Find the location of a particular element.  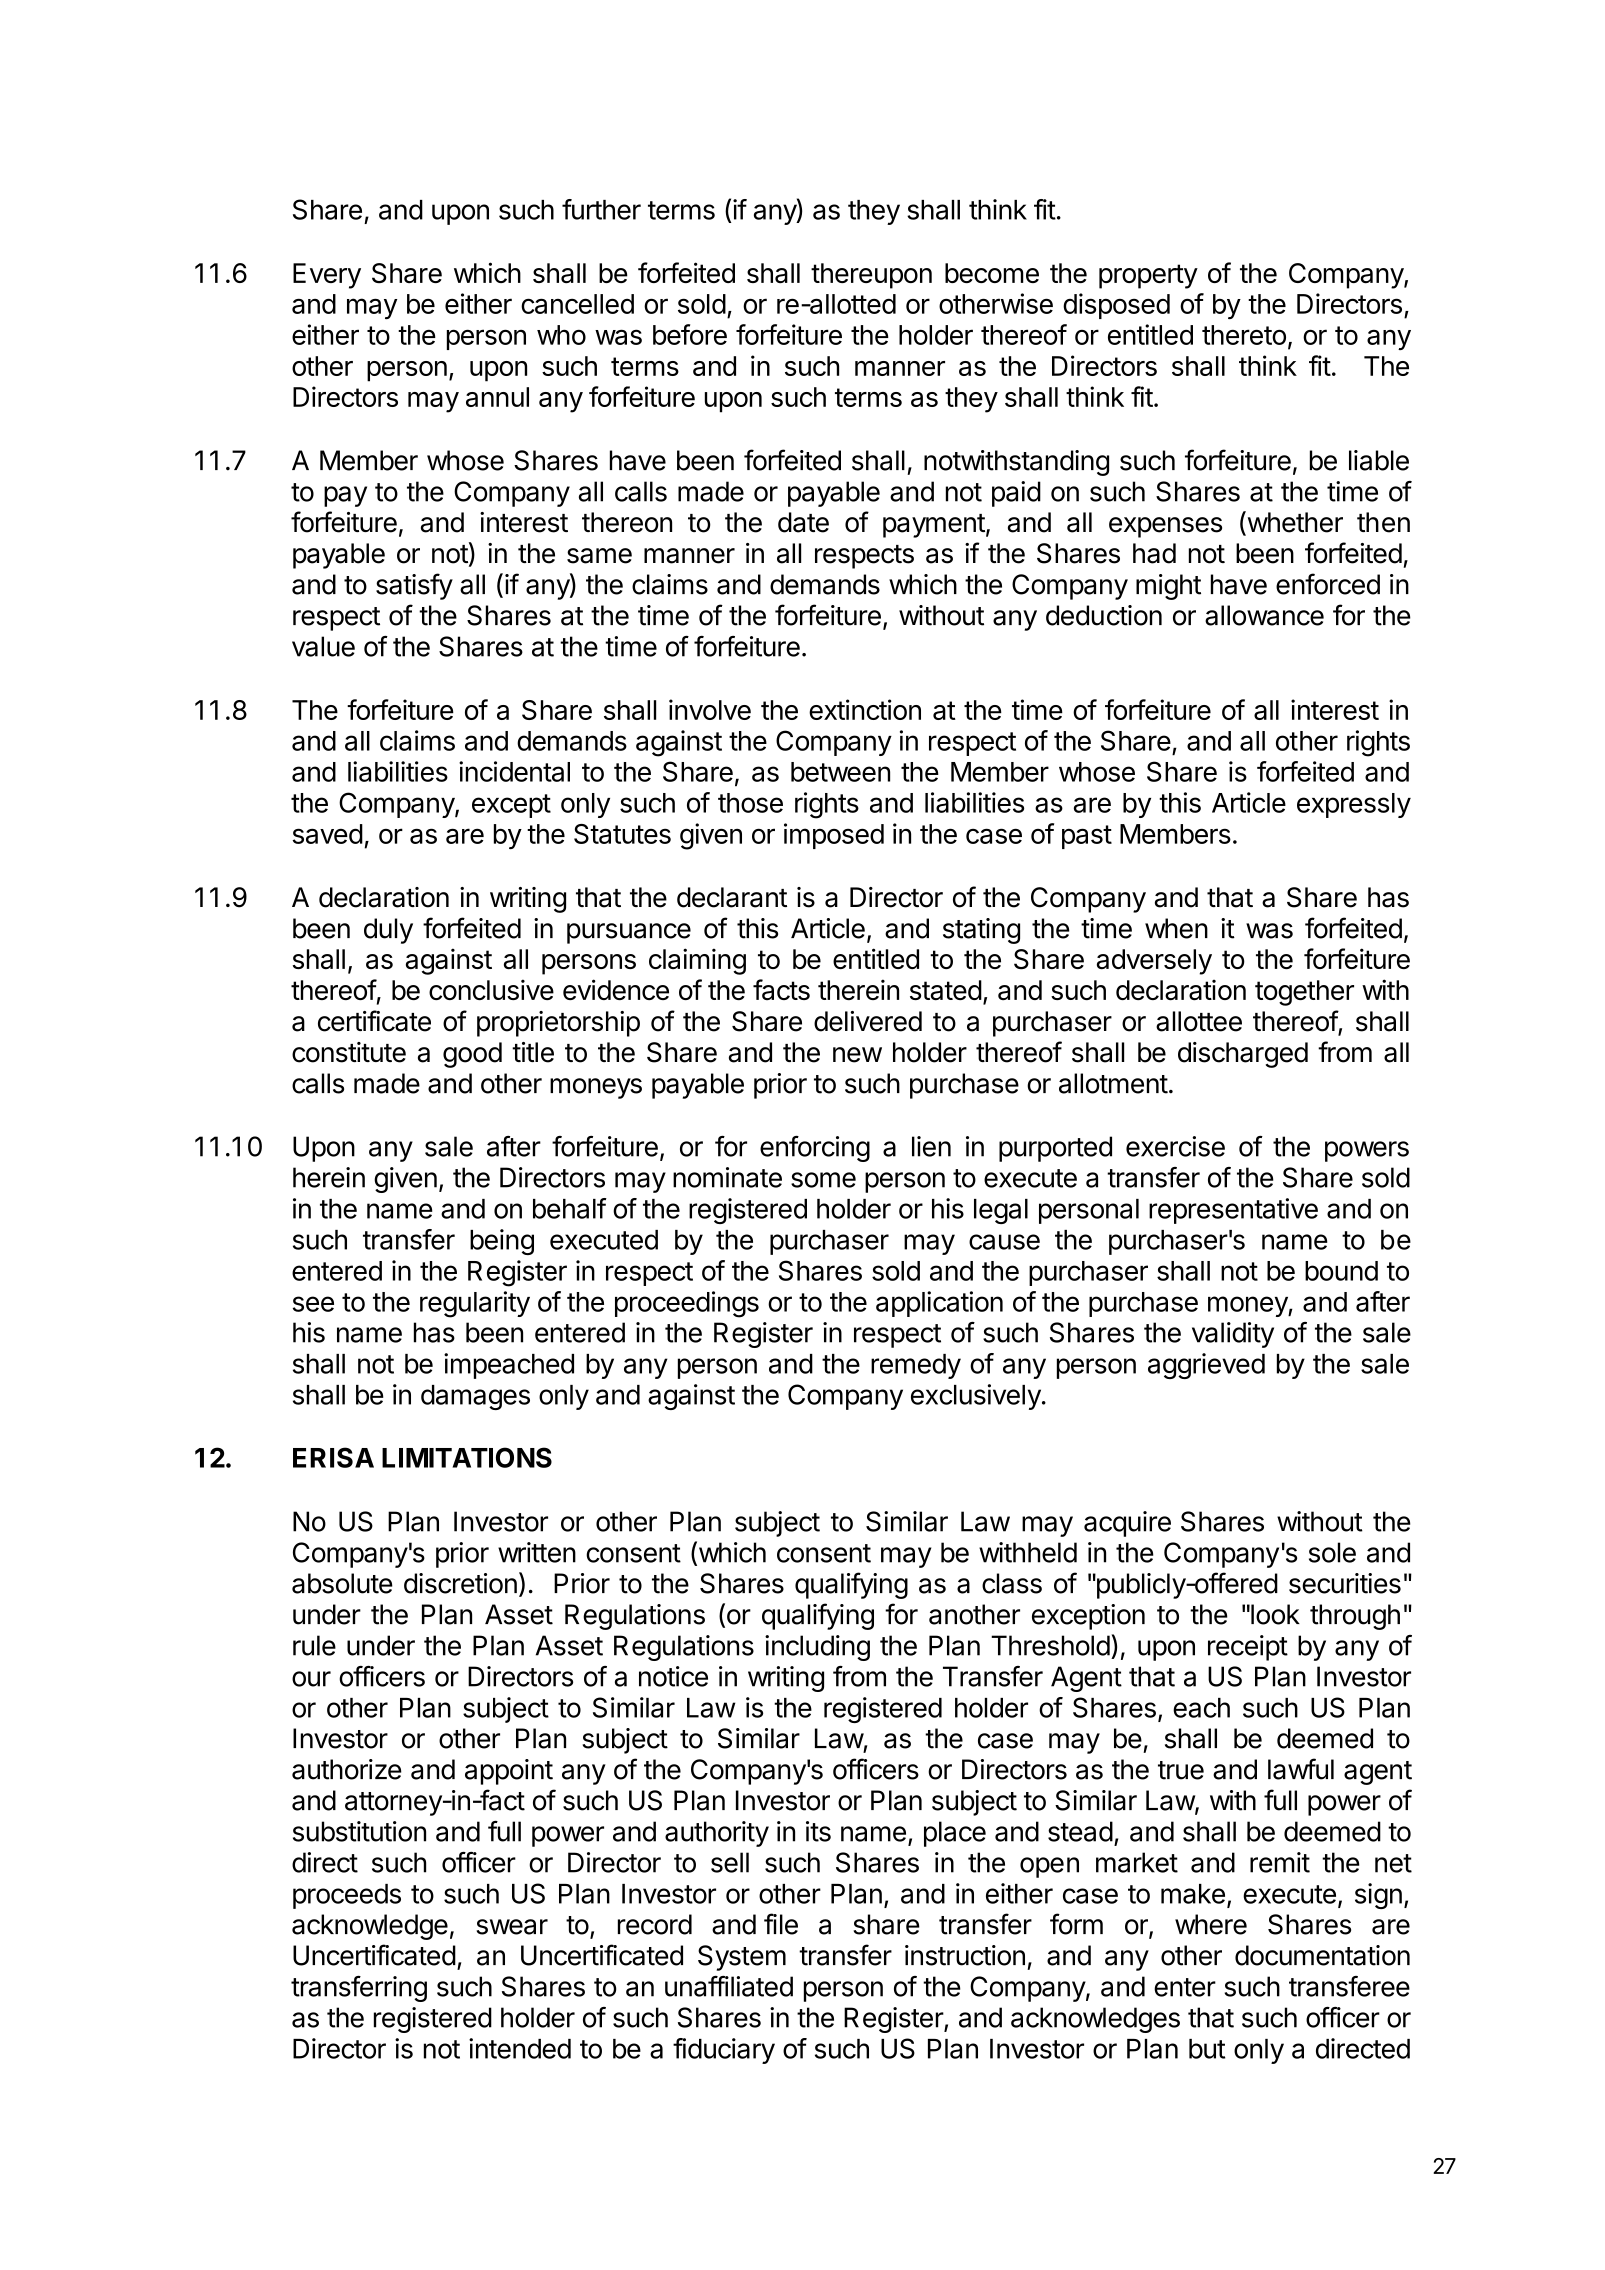

regularity is located at coordinates (475, 1304).
